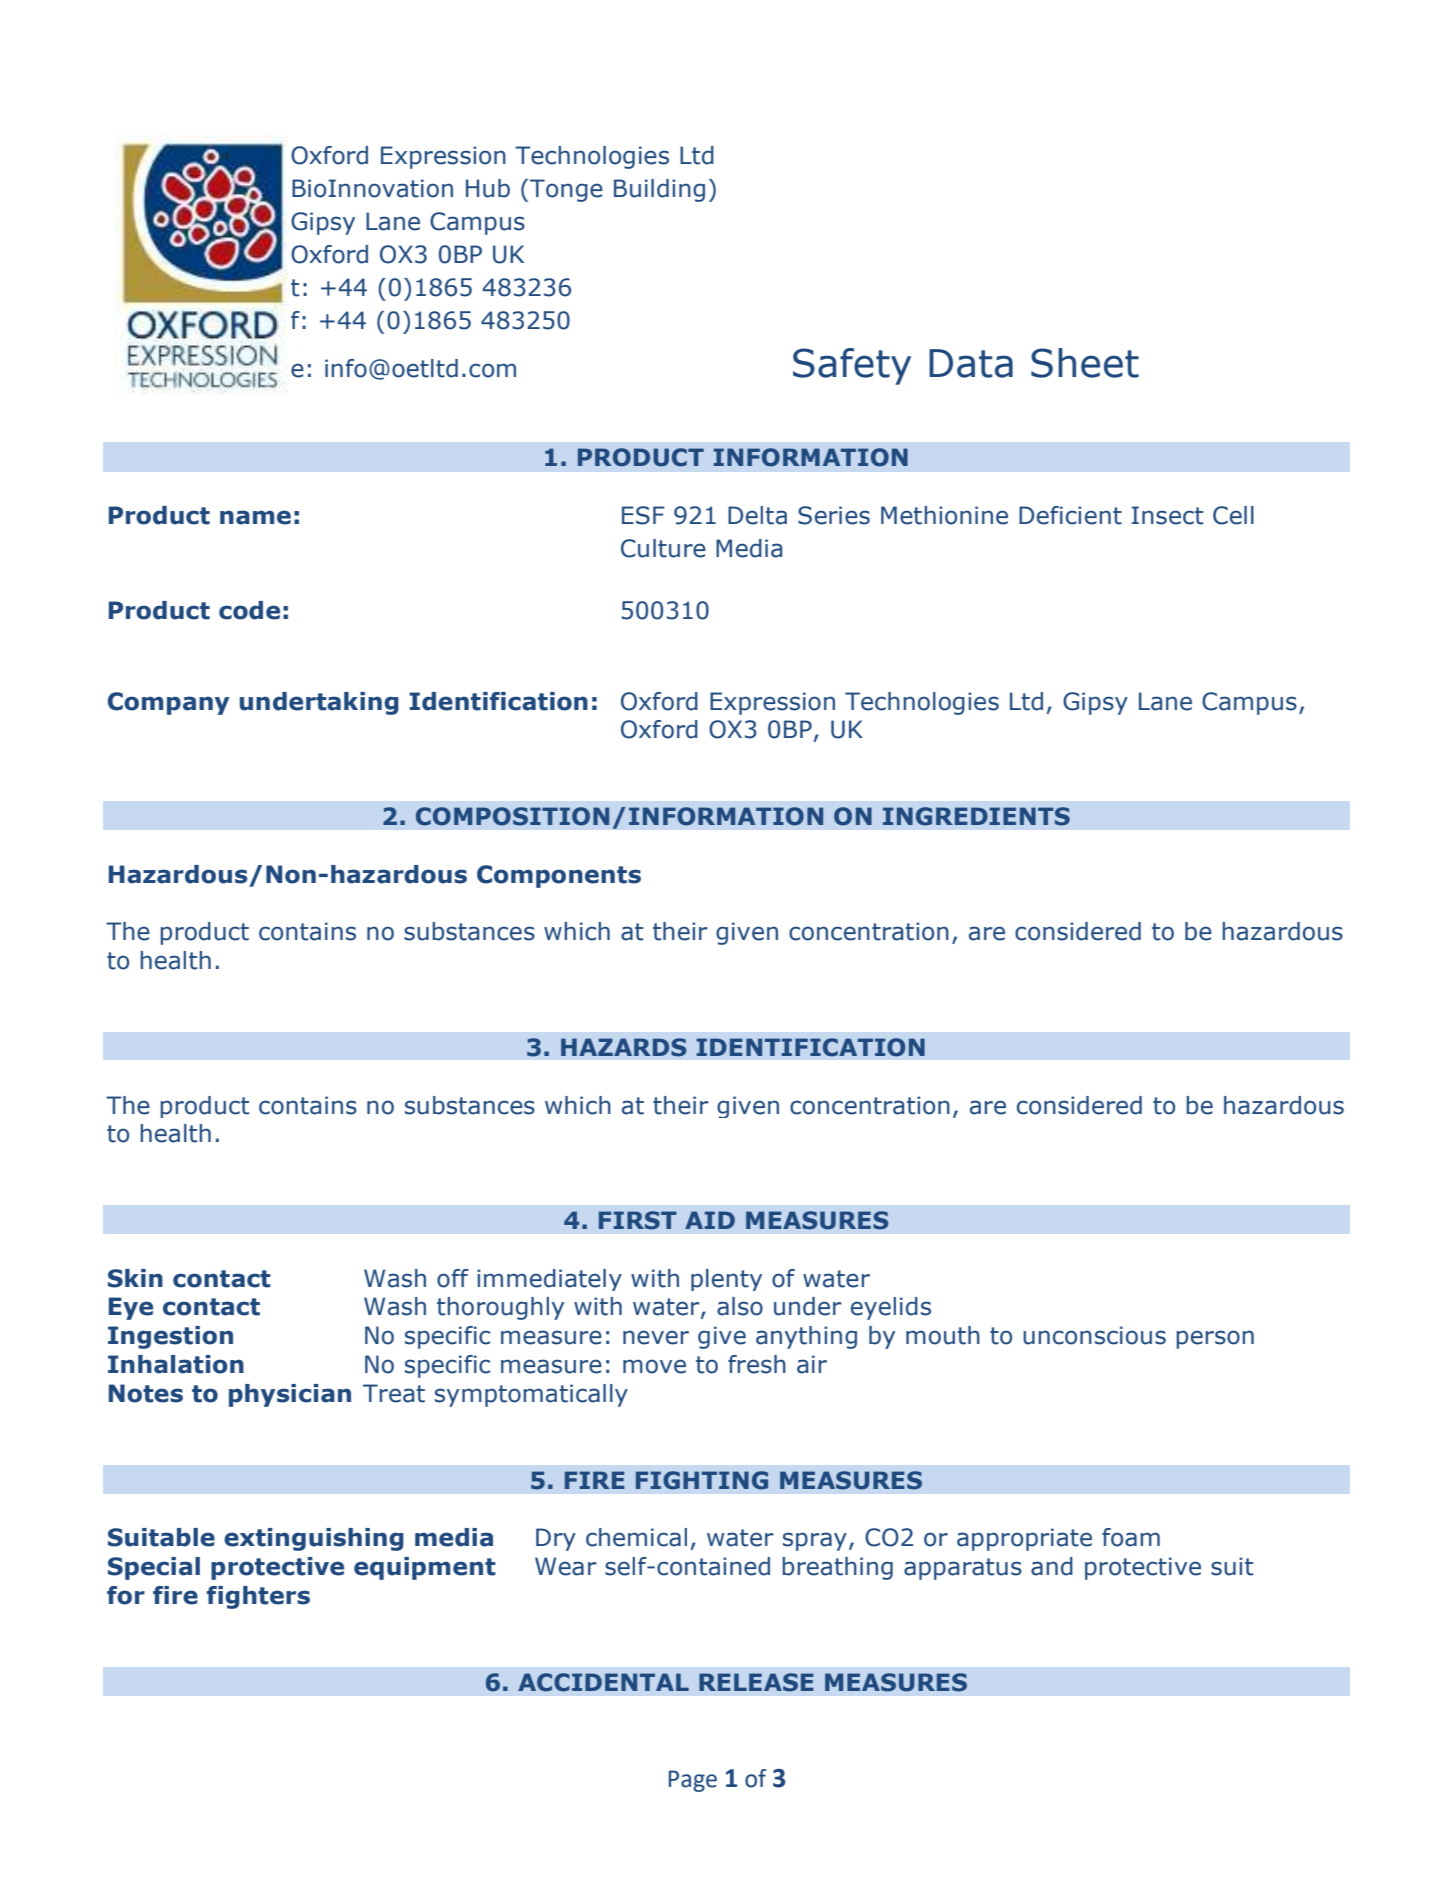 The height and width of the screenshot is (1880, 1453). Describe the element at coordinates (693, 1781) in the screenshot. I see `Page` at that location.
